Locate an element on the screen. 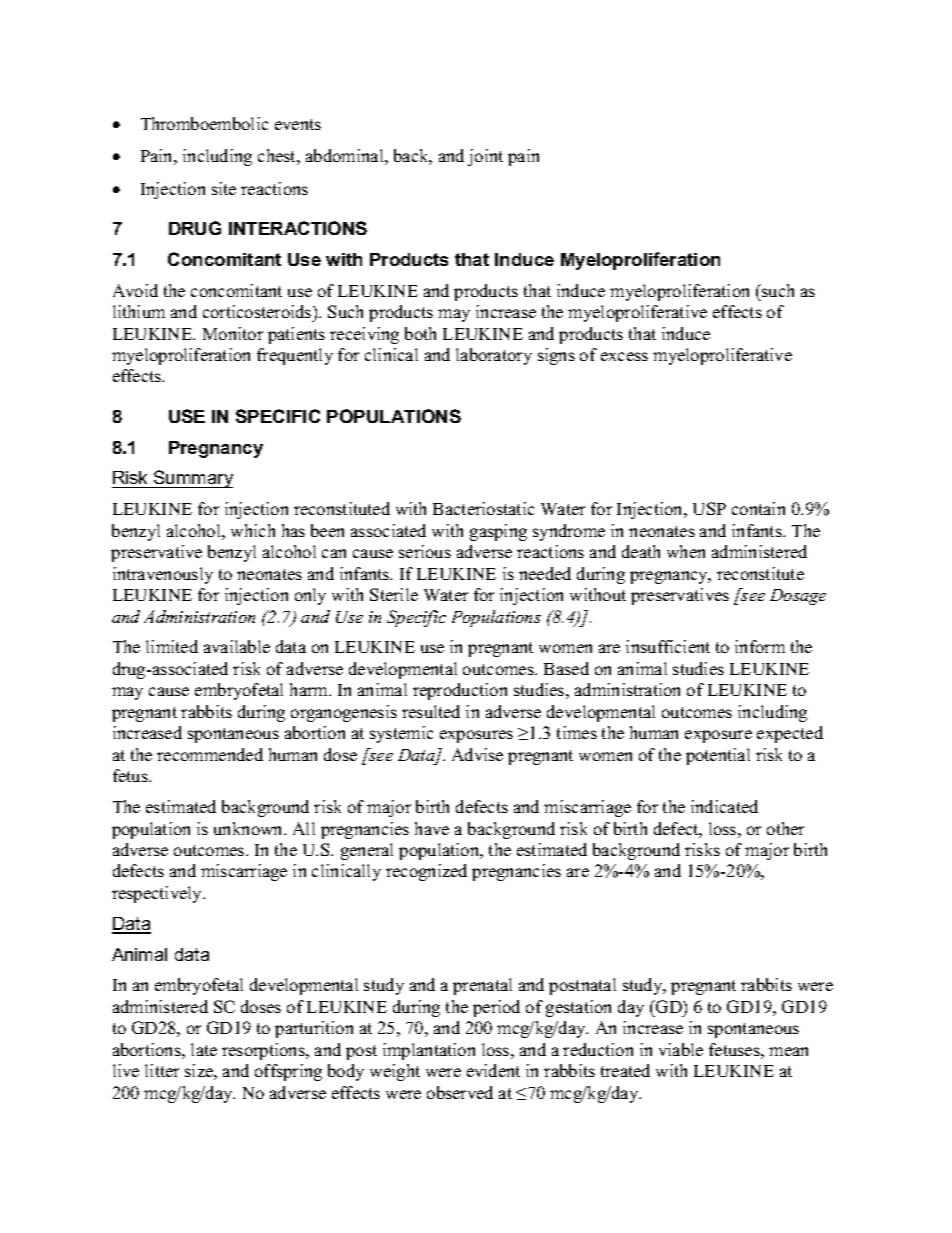 The image size is (952, 1233). Thromboembolic is located at coordinates (204, 123).
